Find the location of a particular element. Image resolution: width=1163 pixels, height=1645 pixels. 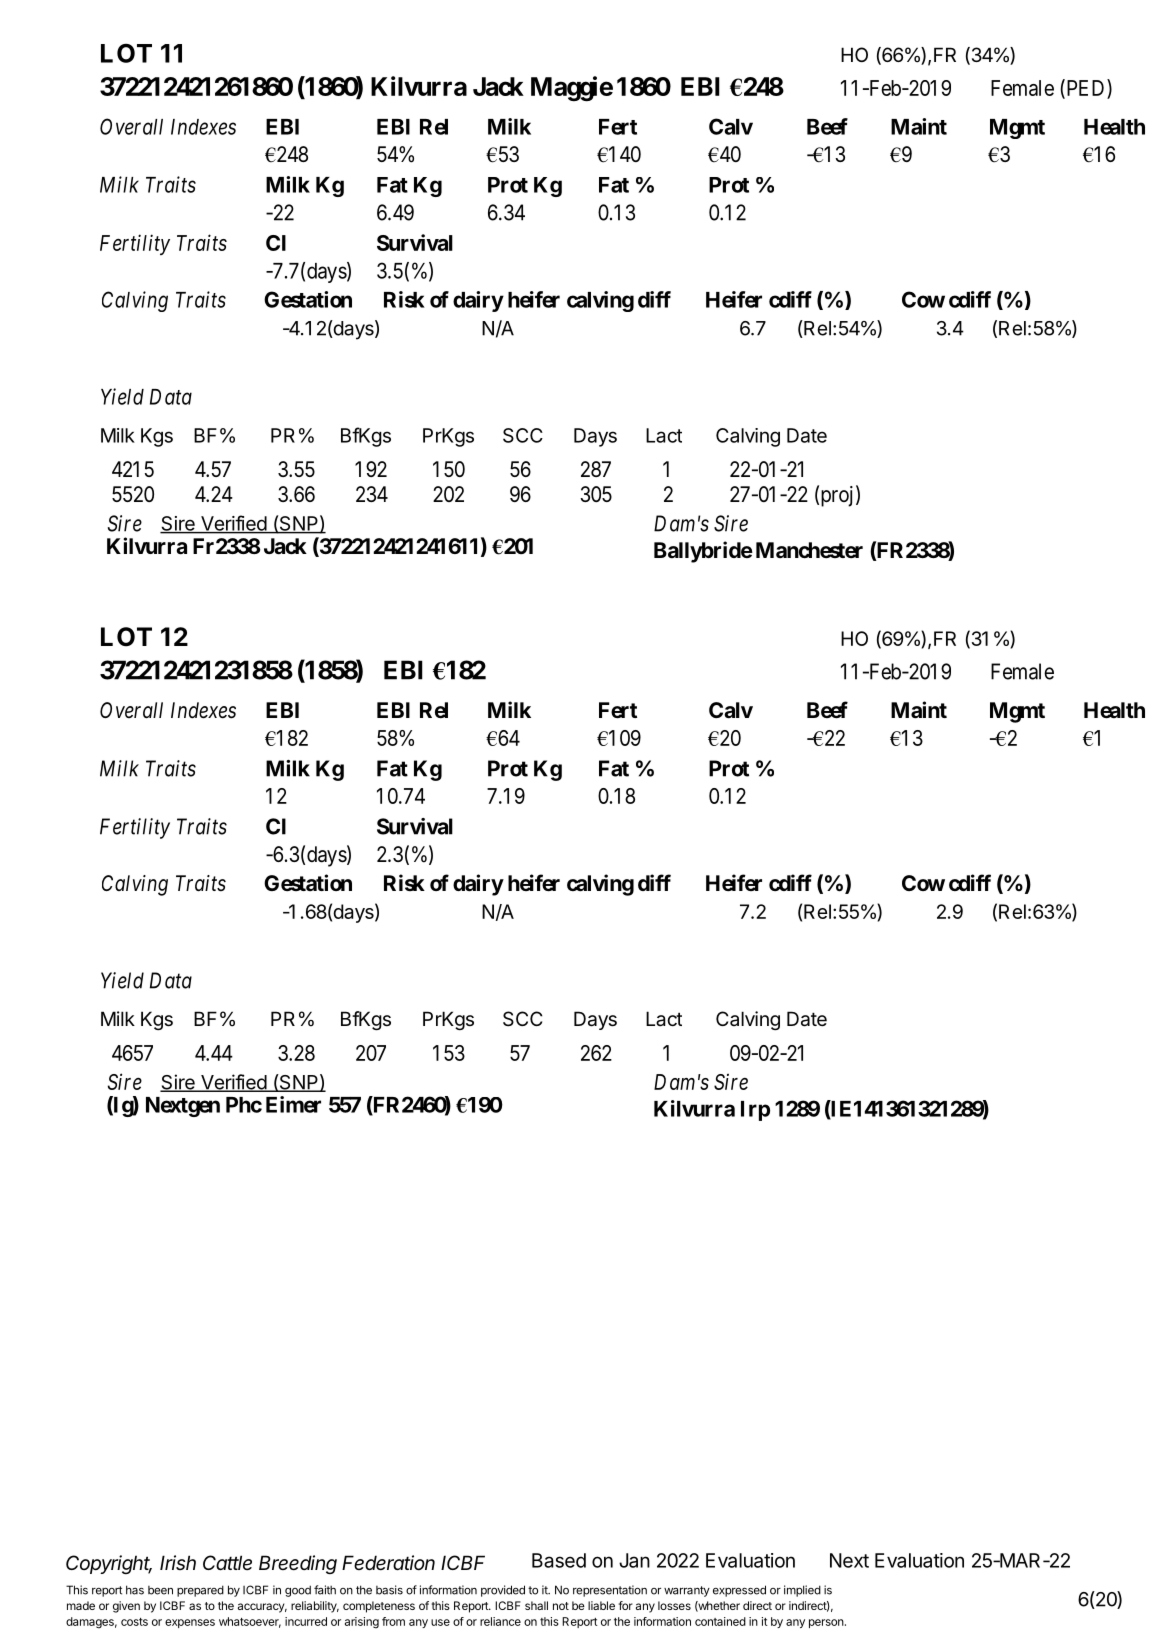

expressed is located at coordinates (739, 1591).
